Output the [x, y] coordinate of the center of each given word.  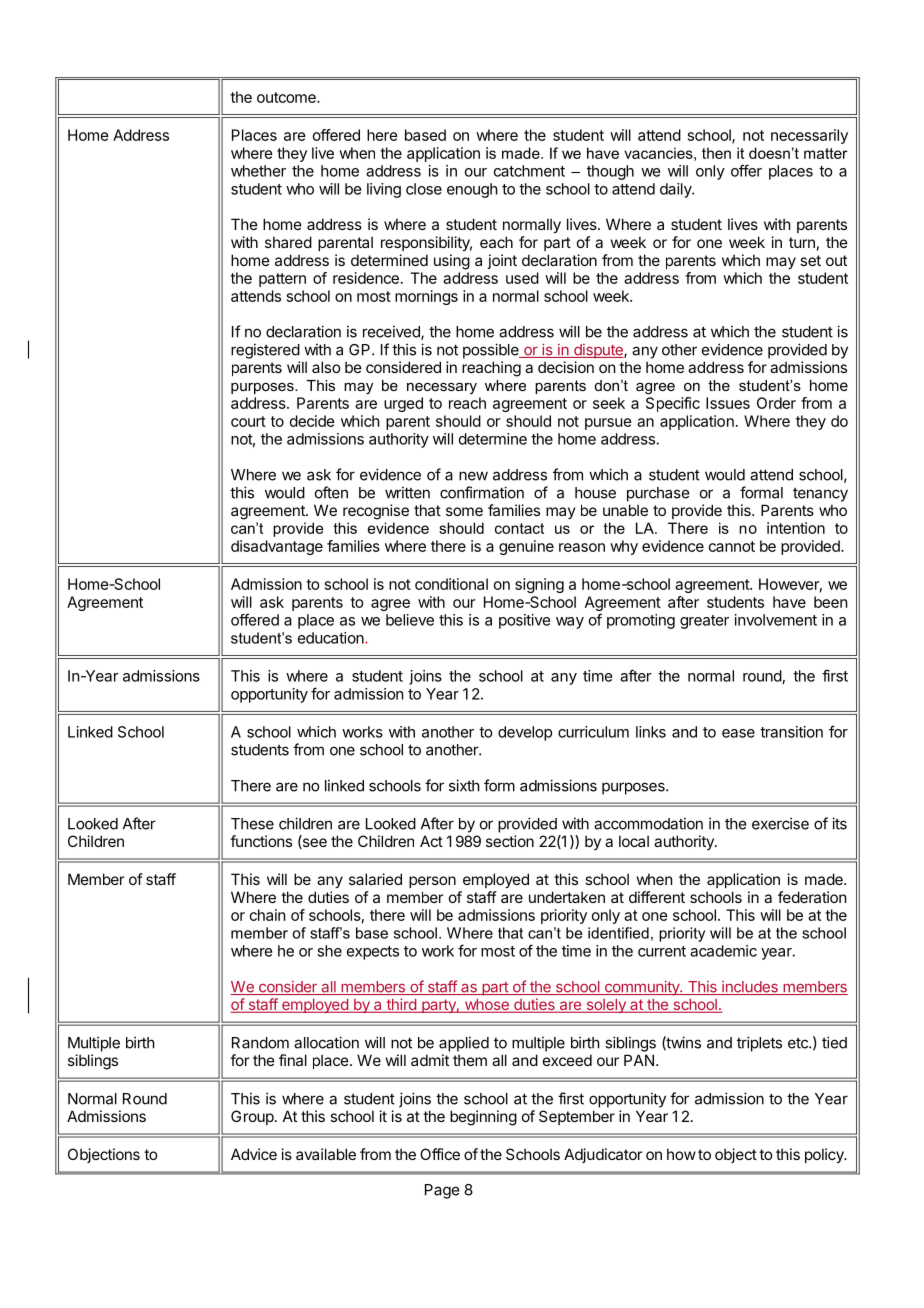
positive [524, 621]
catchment [529, 171]
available [326, 1154]
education [332, 638]
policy [825, 1155]
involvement [776, 620]
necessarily [809, 136]
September [577, 1117]
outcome [287, 97]
